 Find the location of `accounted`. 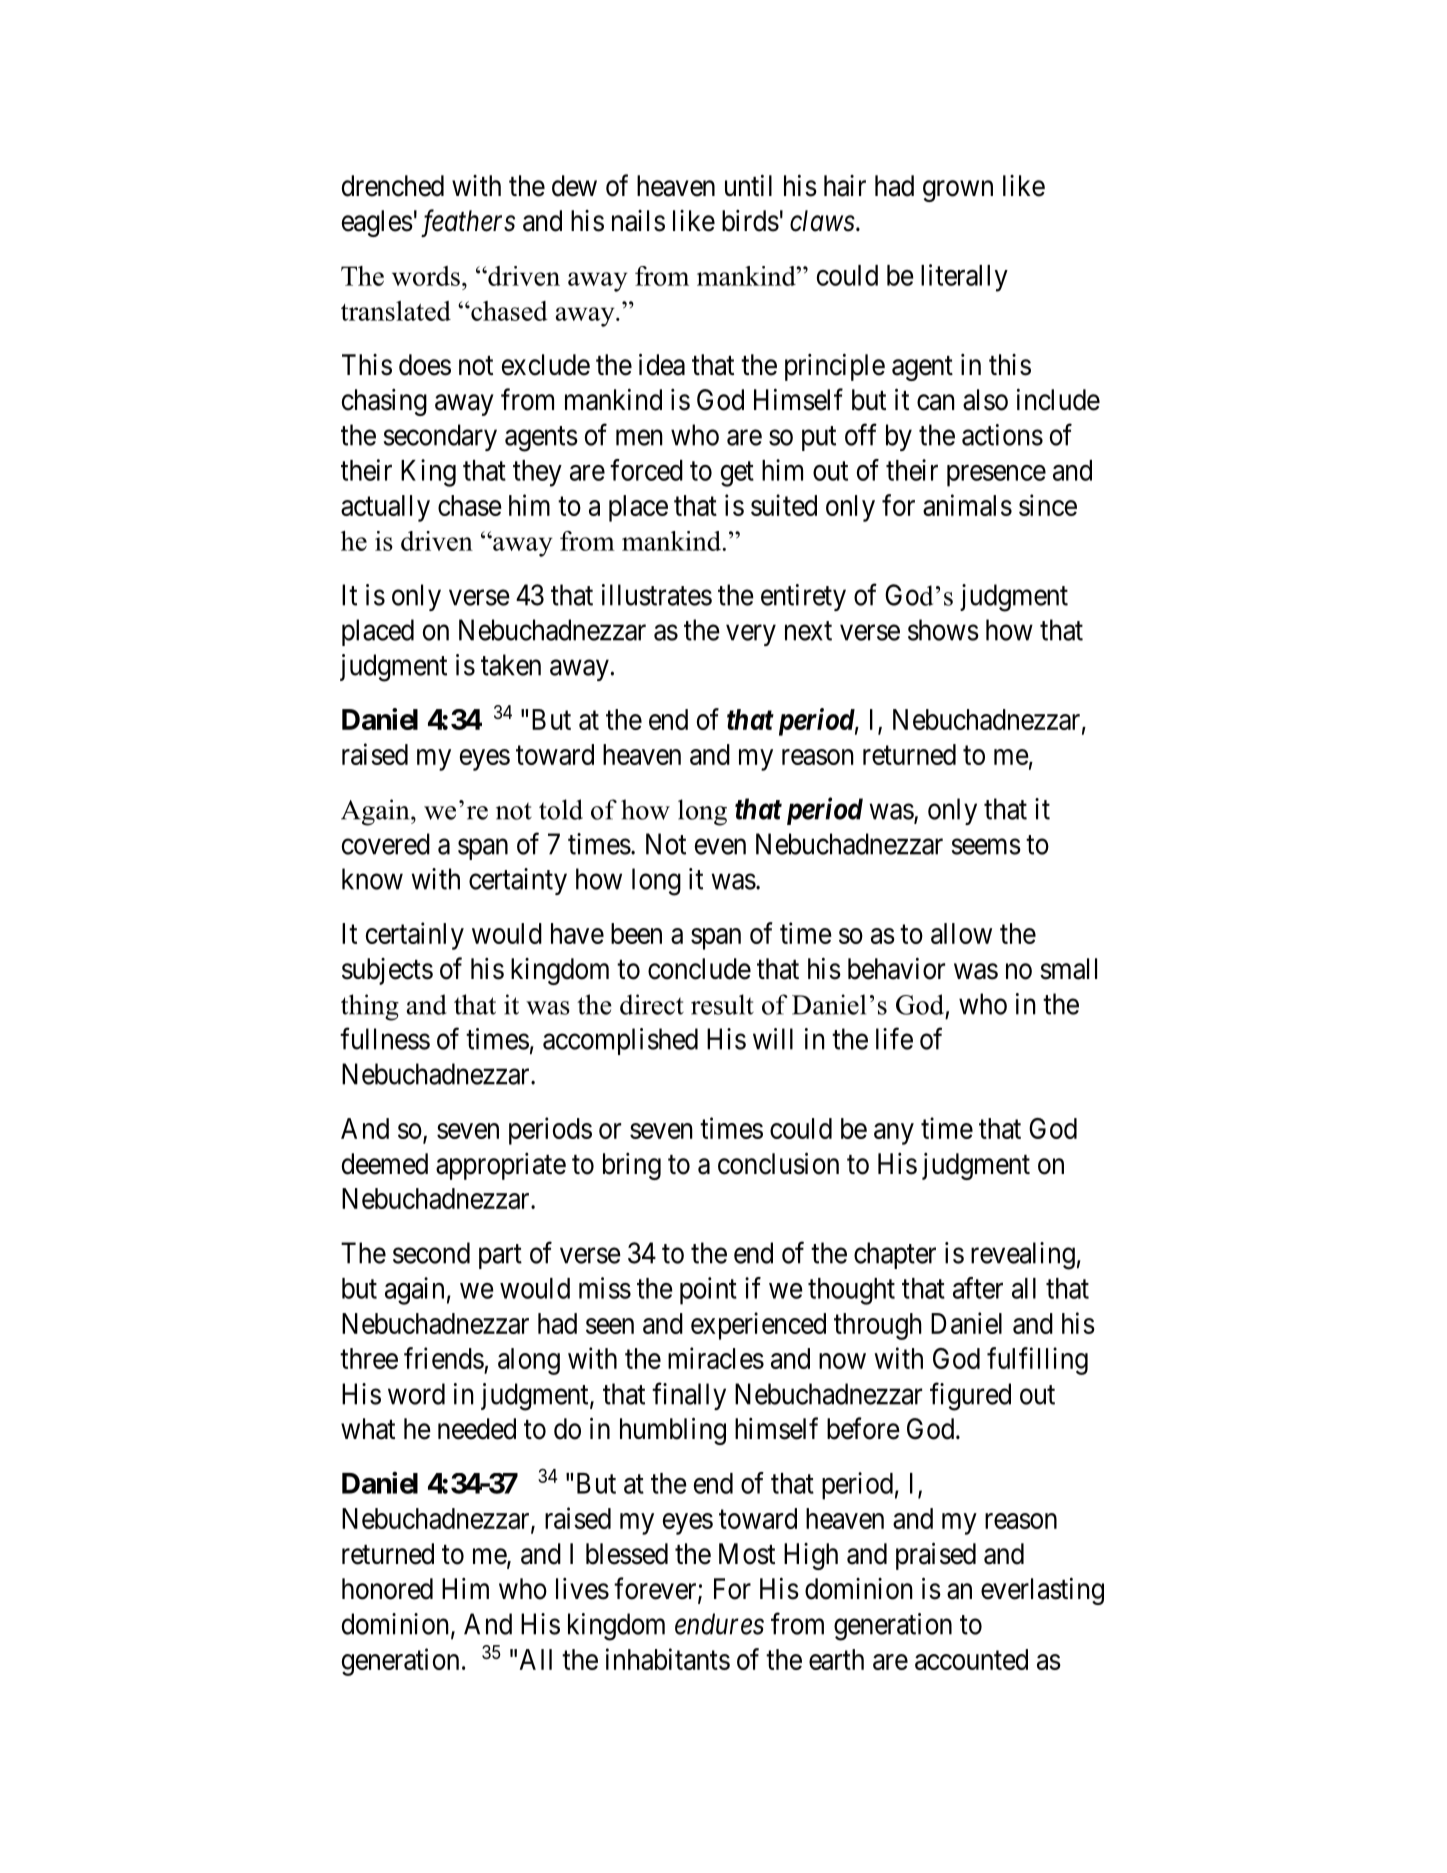

accounted is located at coordinates (971, 1659).
